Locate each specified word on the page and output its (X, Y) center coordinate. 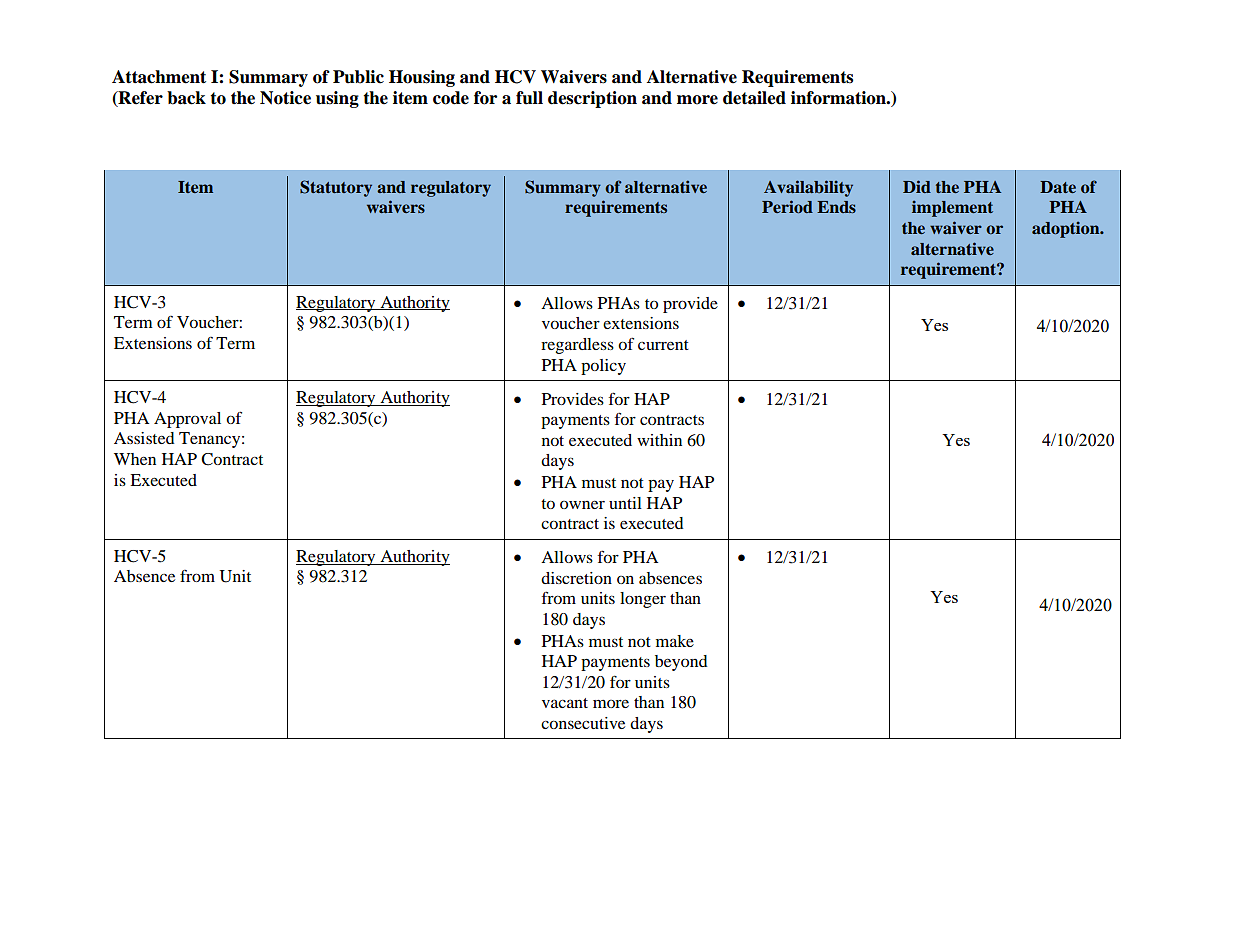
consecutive (583, 723)
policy (603, 367)
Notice (285, 98)
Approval (187, 420)
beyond (681, 663)
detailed (754, 98)
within (659, 440)
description (592, 99)
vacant (565, 703)
